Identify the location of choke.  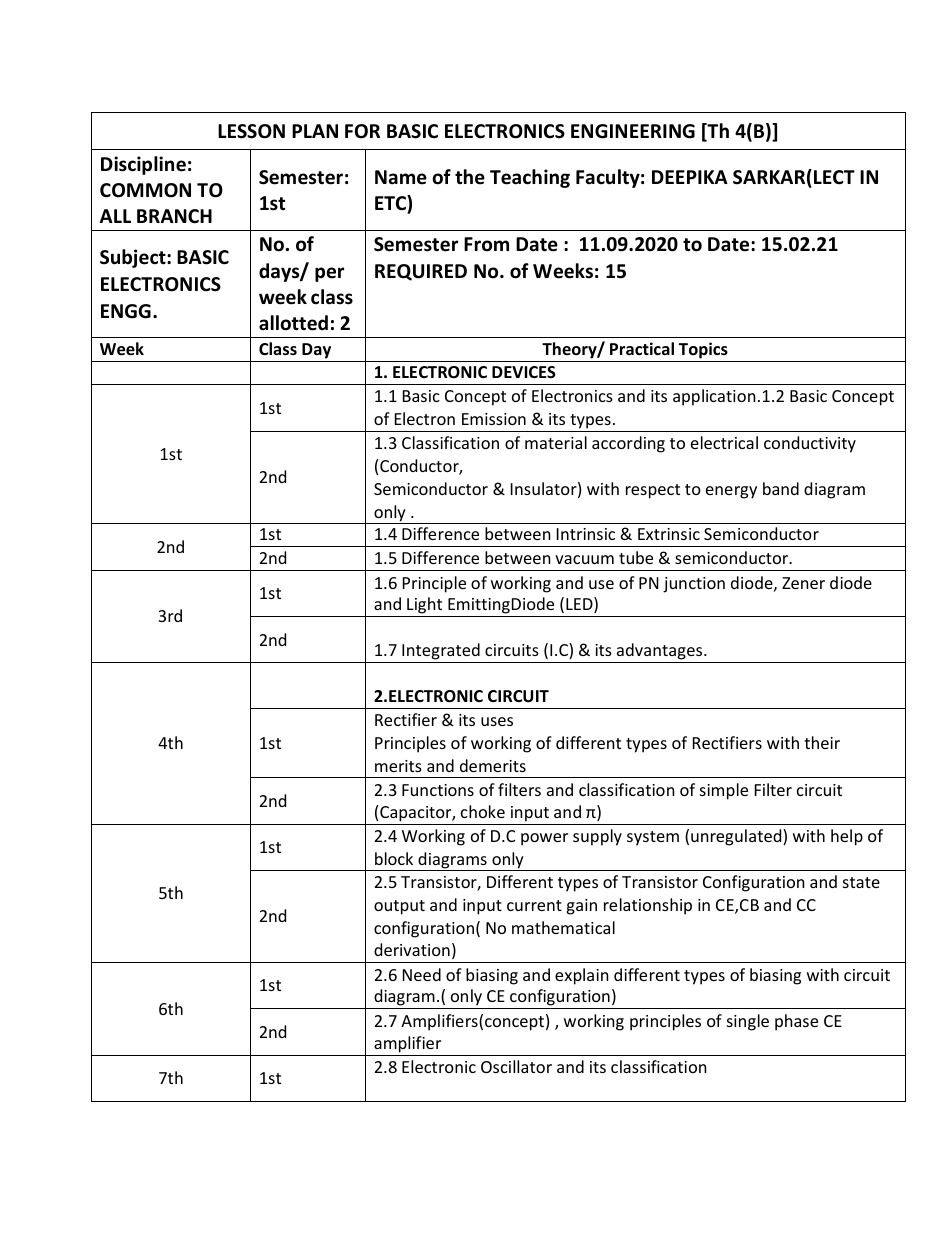
(483, 811).
